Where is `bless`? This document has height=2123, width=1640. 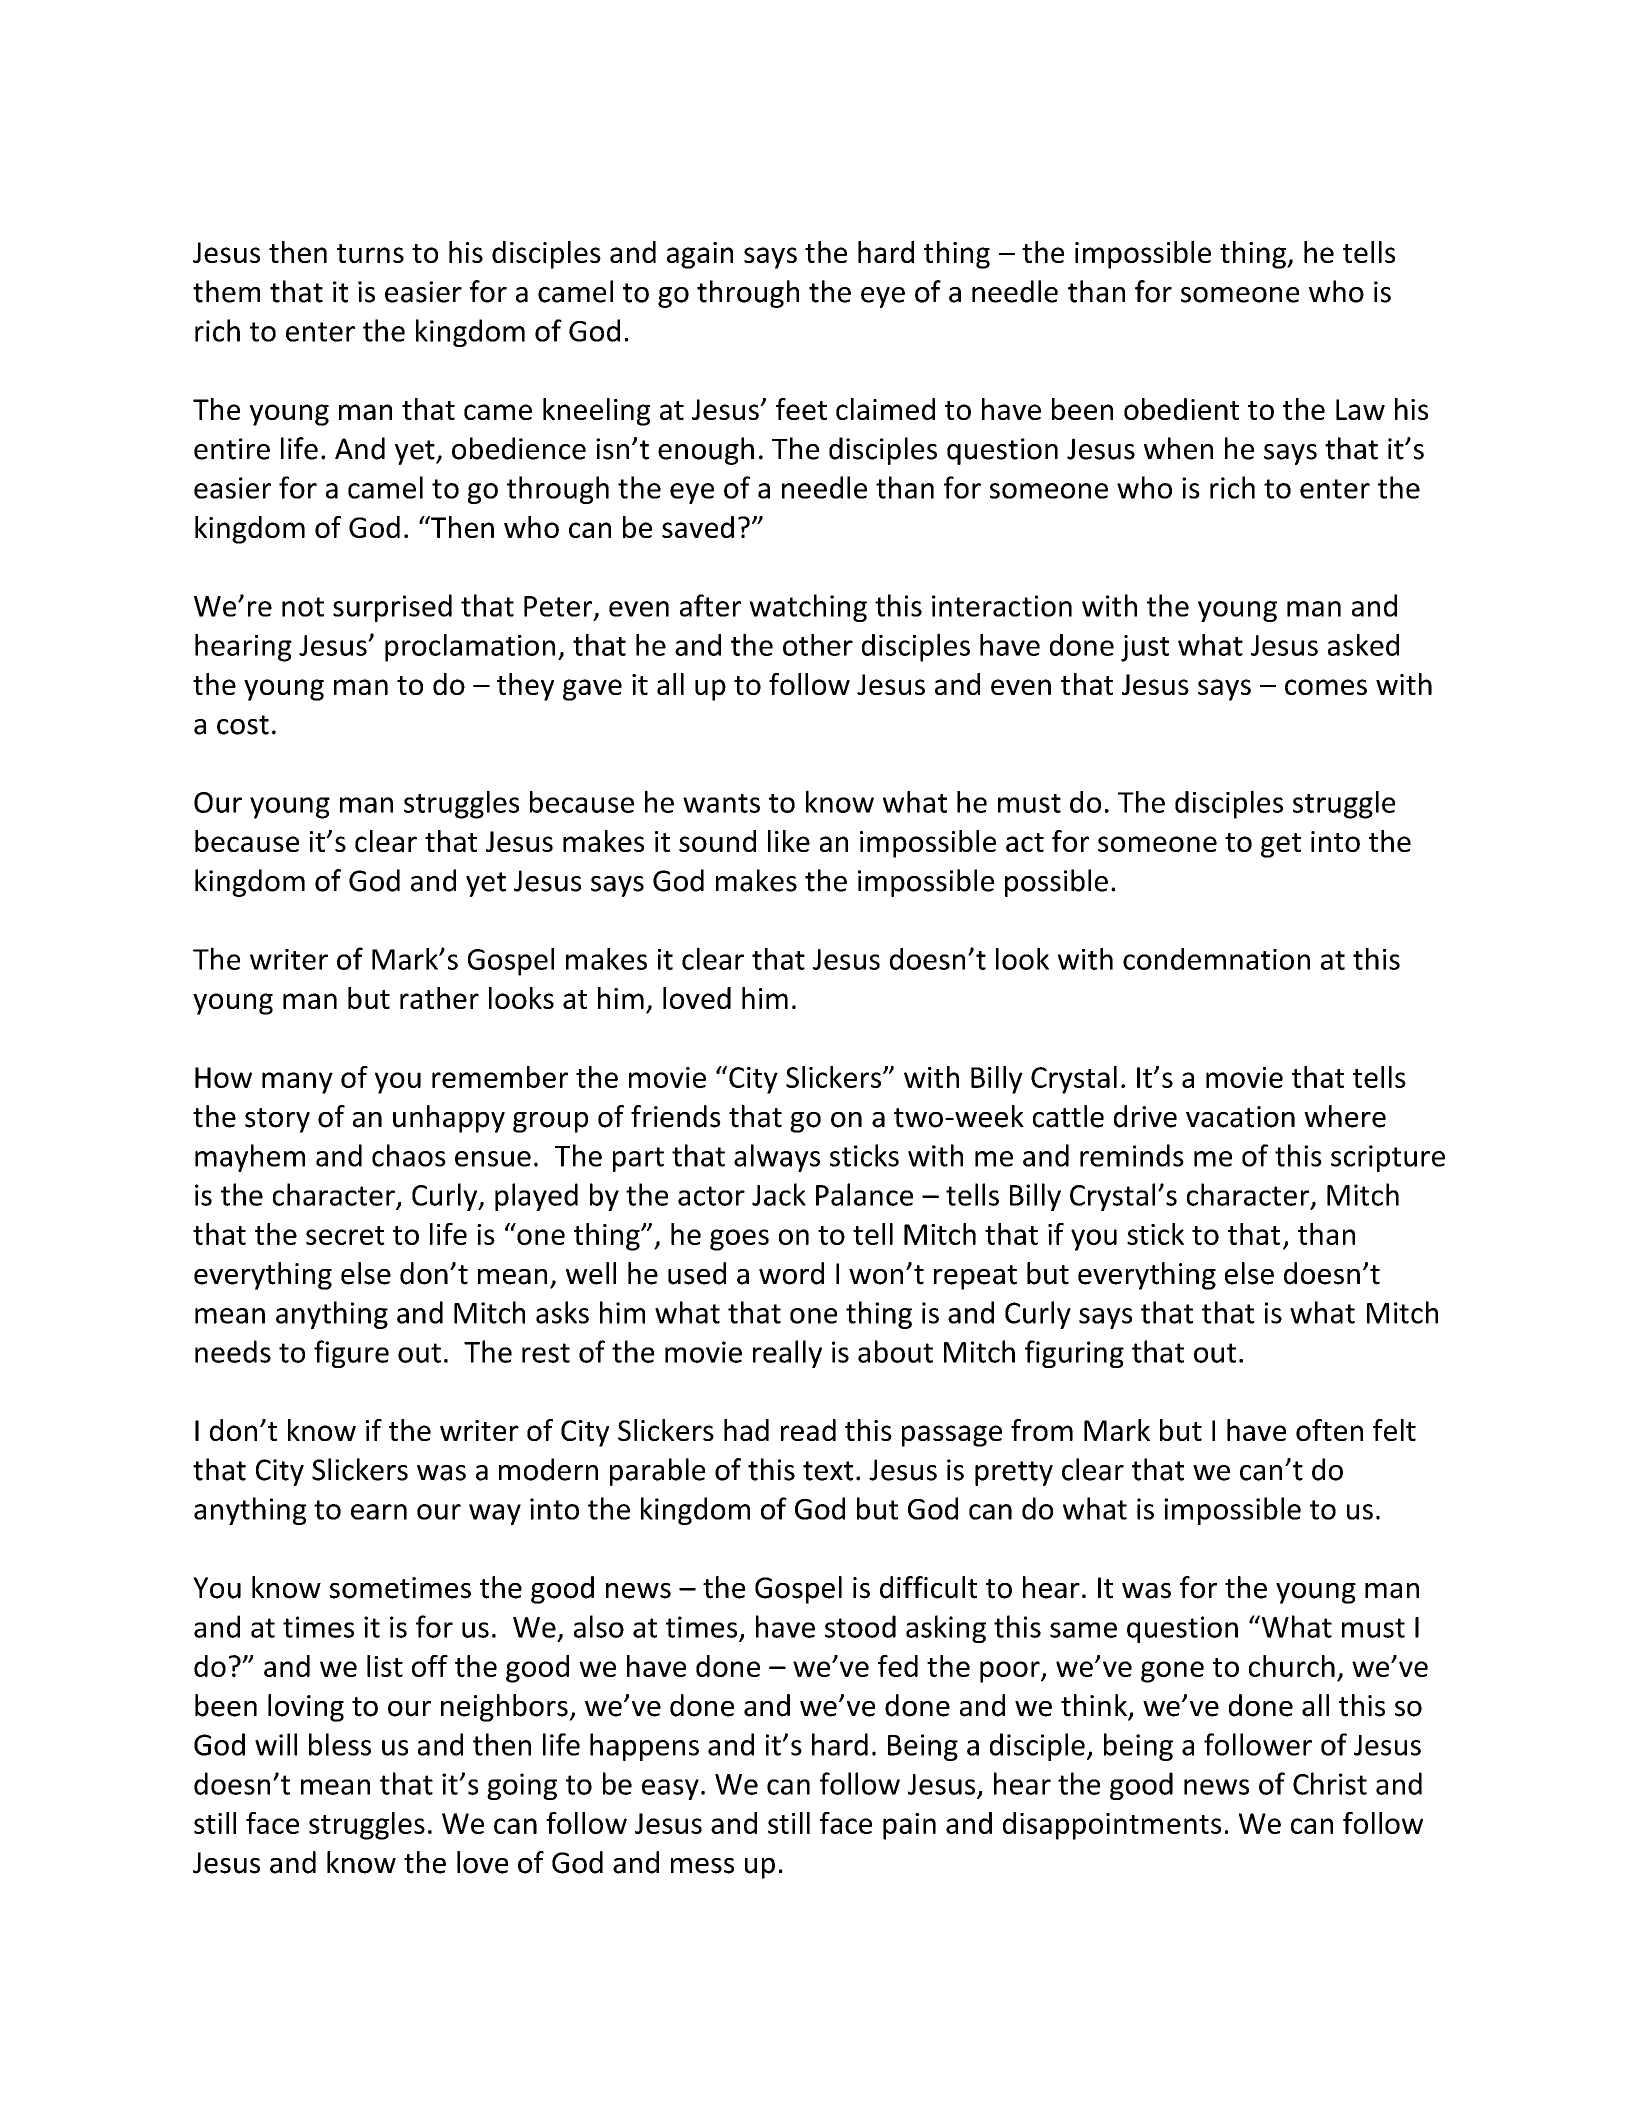 bless is located at coordinates (340, 1744).
